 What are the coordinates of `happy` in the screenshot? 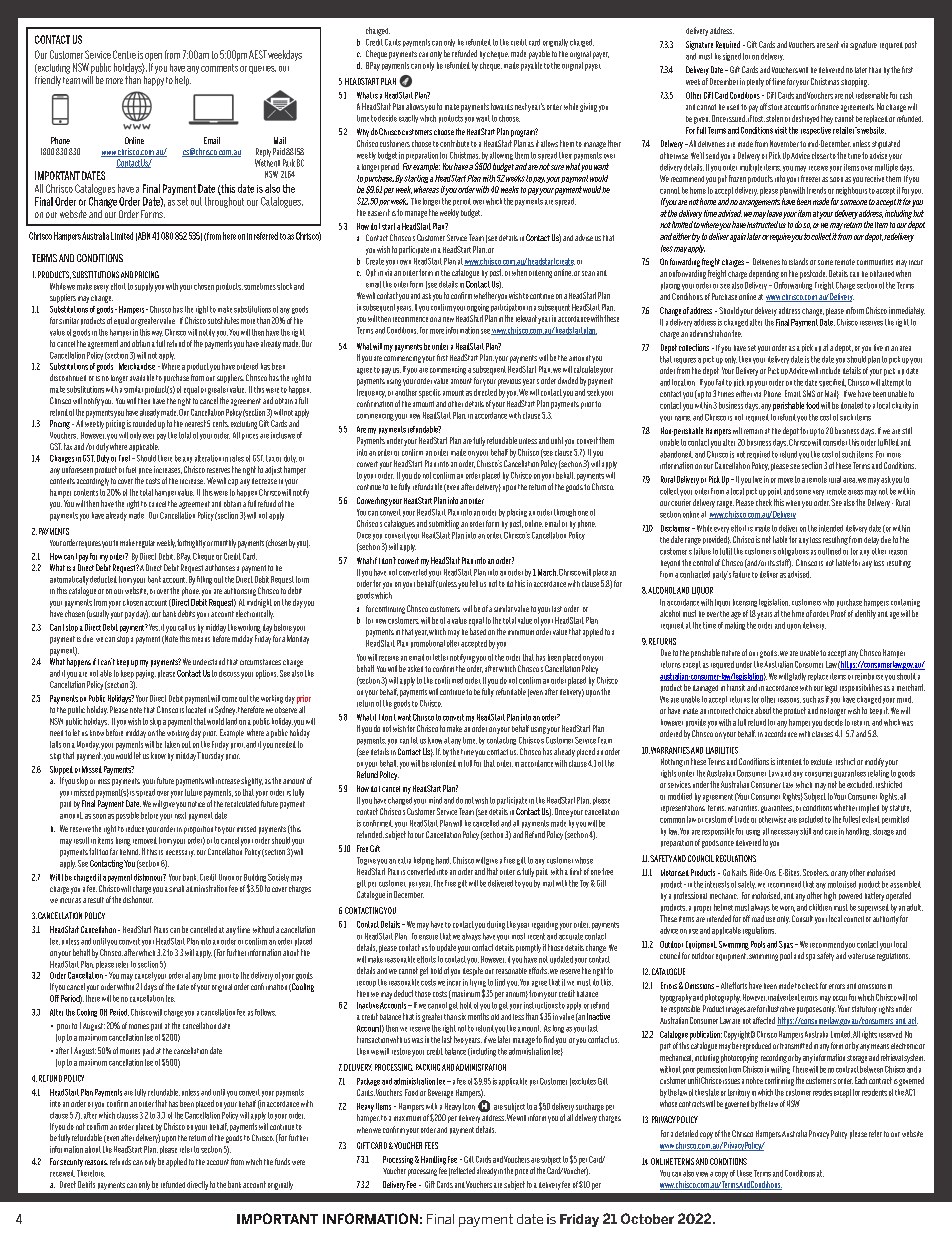 It's located at (154, 81).
